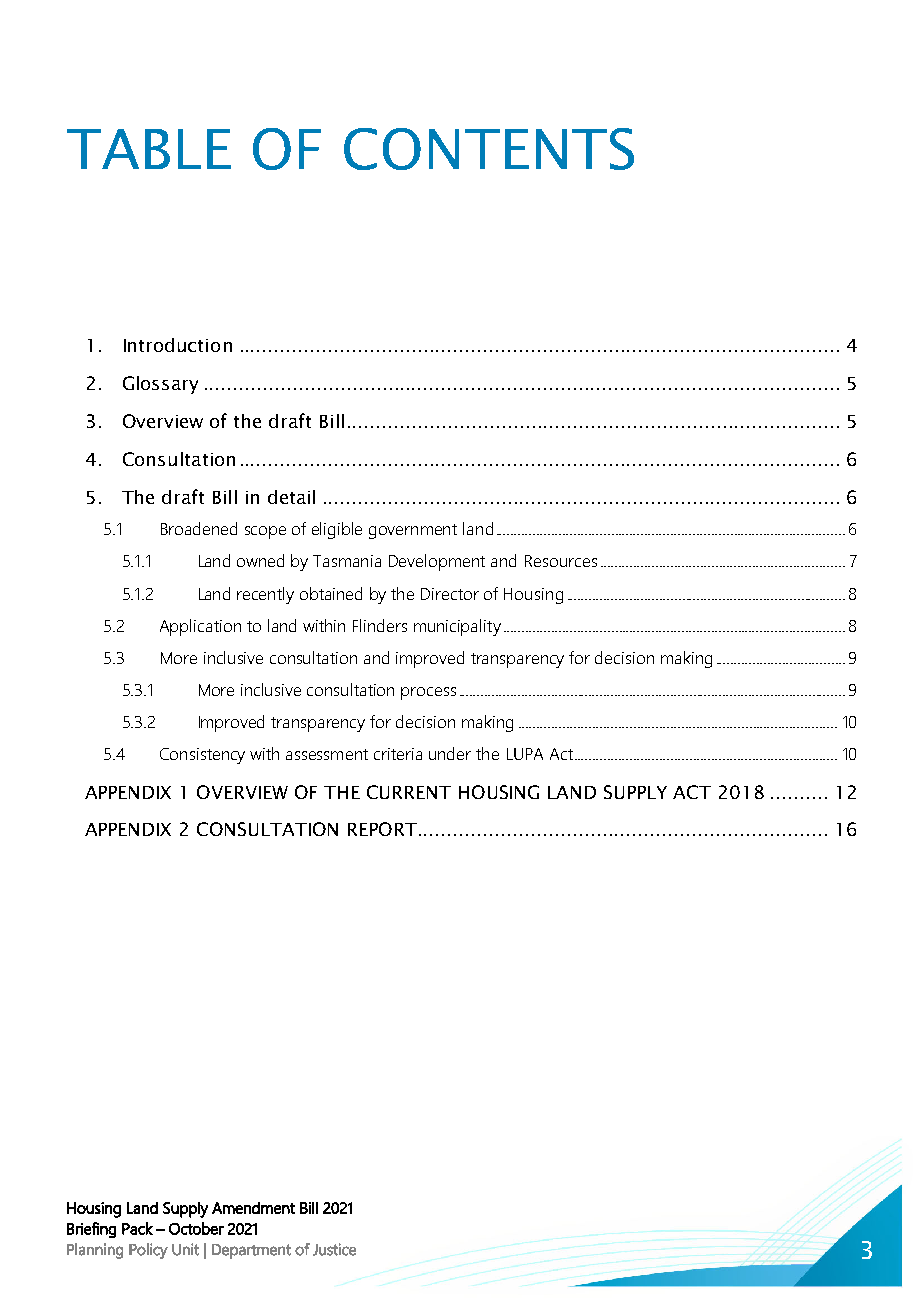 The image size is (924, 1309). Describe the element at coordinates (148, 1251) in the image. I see `Policy` at that location.
